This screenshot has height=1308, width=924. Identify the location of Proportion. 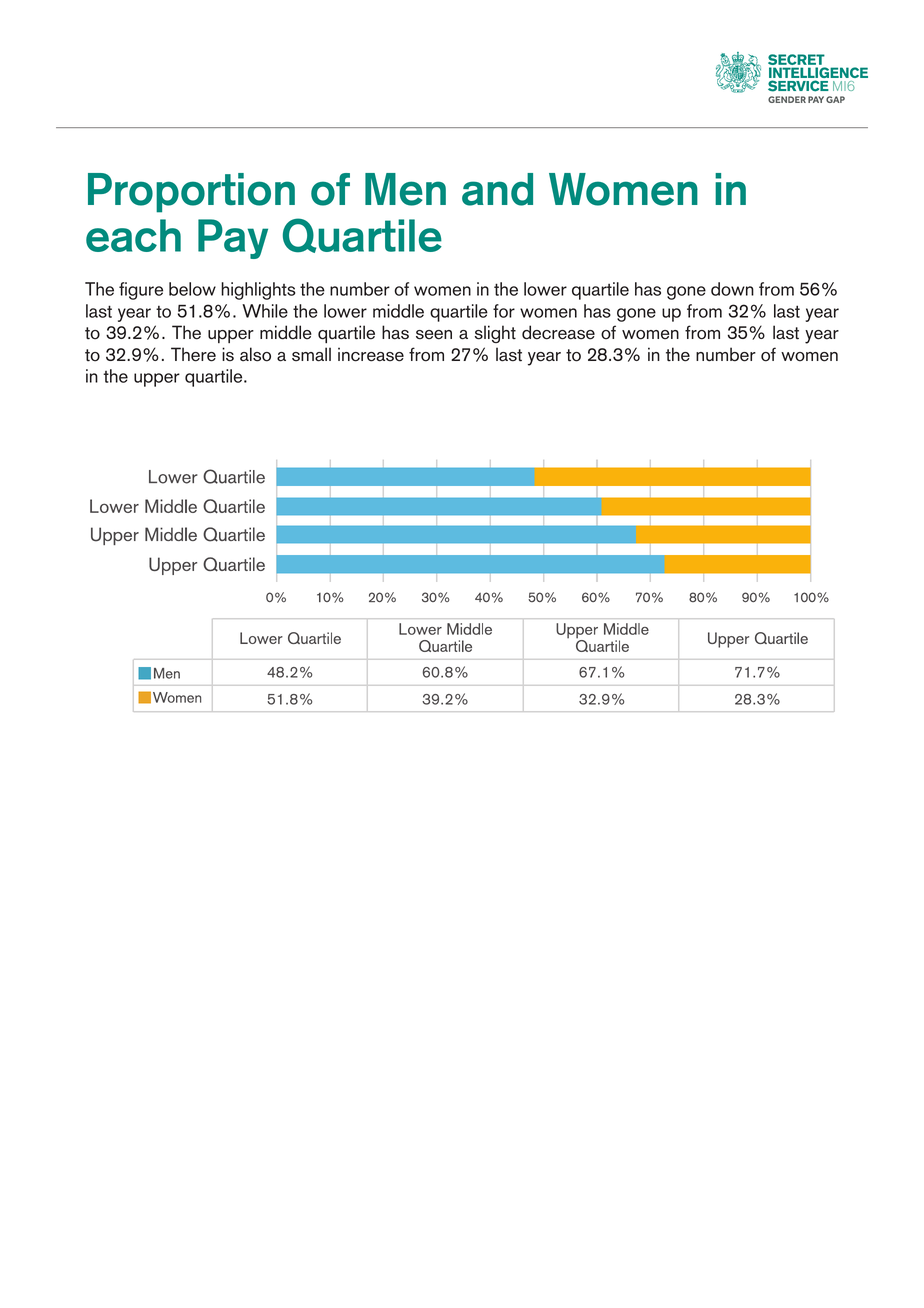
(191, 193).
